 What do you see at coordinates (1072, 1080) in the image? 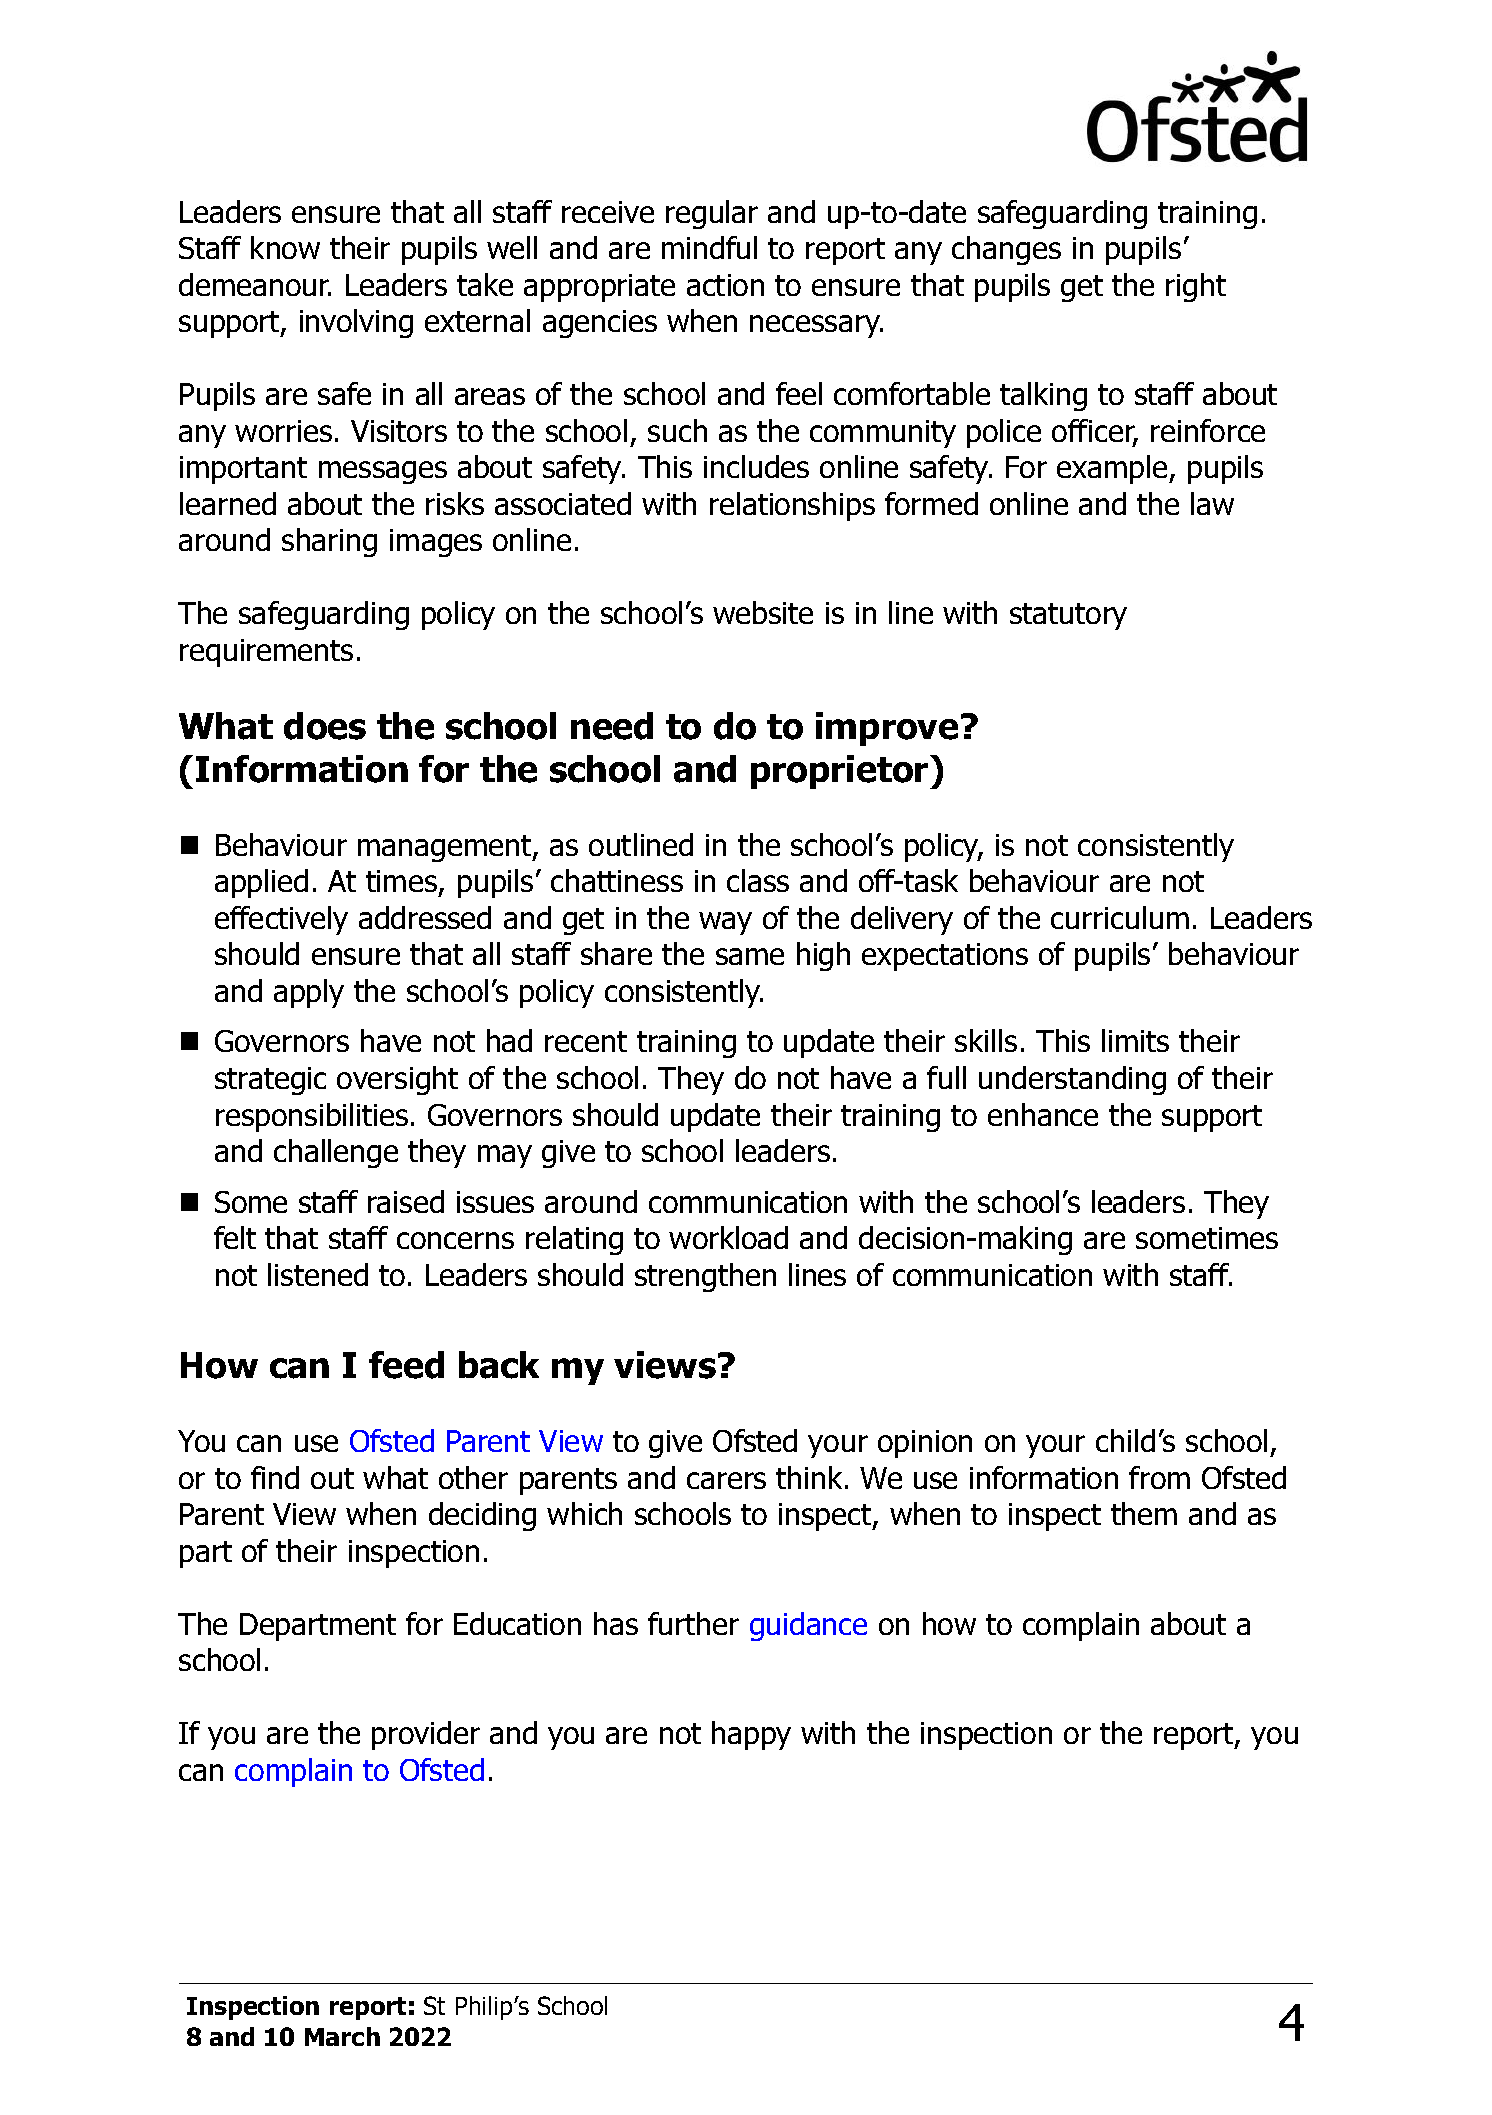
I see `understanding` at bounding box center [1072, 1080].
